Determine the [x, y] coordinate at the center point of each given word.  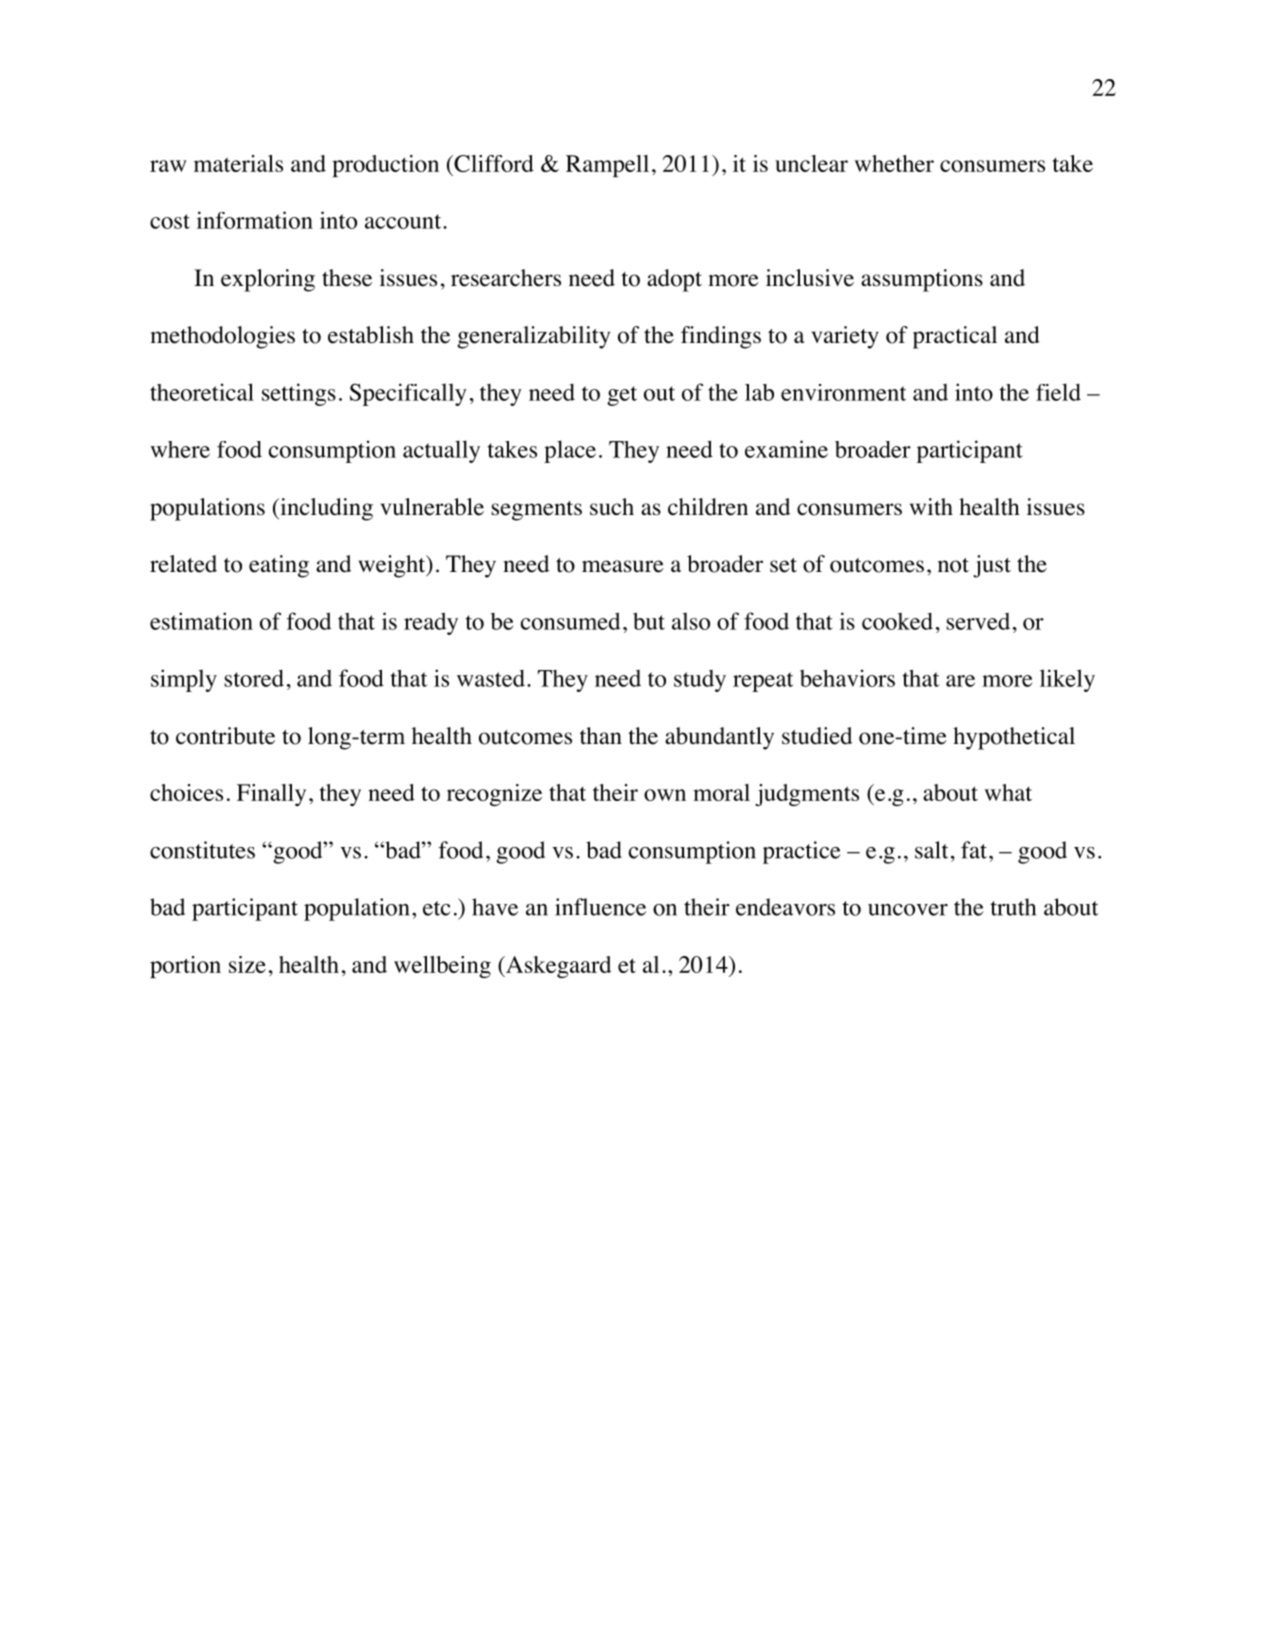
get [622, 396]
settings [299, 394]
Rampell [607, 166]
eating [279, 566]
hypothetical [1014, 738]
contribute [225, 736]
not [953, 565]
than [601, 736]
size [247, 964]
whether [894, 163]
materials [238, 163]
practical [955, 337]
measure [623, 566]
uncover [908, 910]
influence [600, 907]
